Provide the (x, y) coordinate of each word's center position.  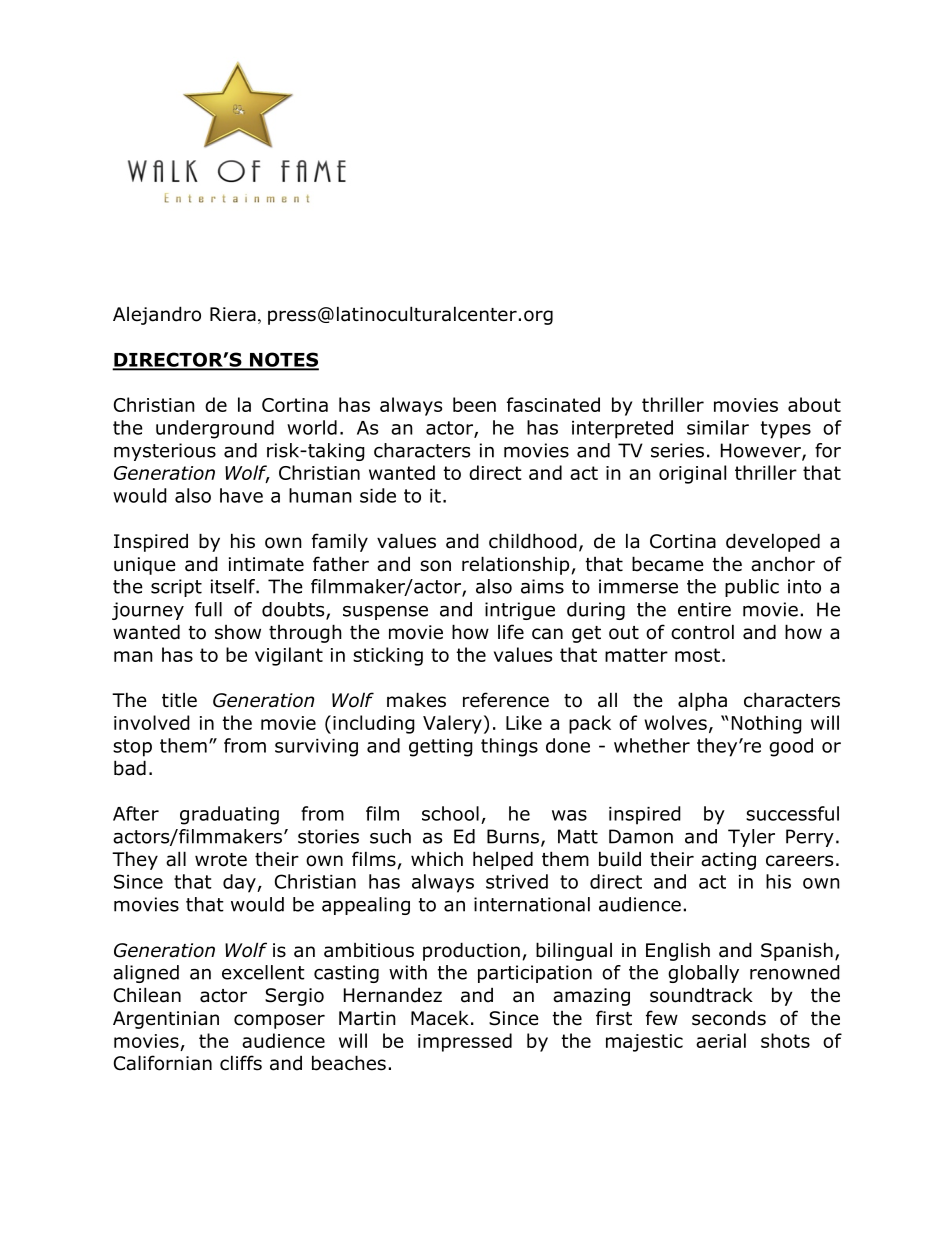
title (179, 700)
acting (728, 861)
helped (503, 860)
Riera (233, 314)
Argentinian (166, 1020)
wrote (221, 860)
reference (506, 700)
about (814, 404)
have (241, 495)
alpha (702, 701)
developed (773, 542)
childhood (533, 541)
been (474, 404)
